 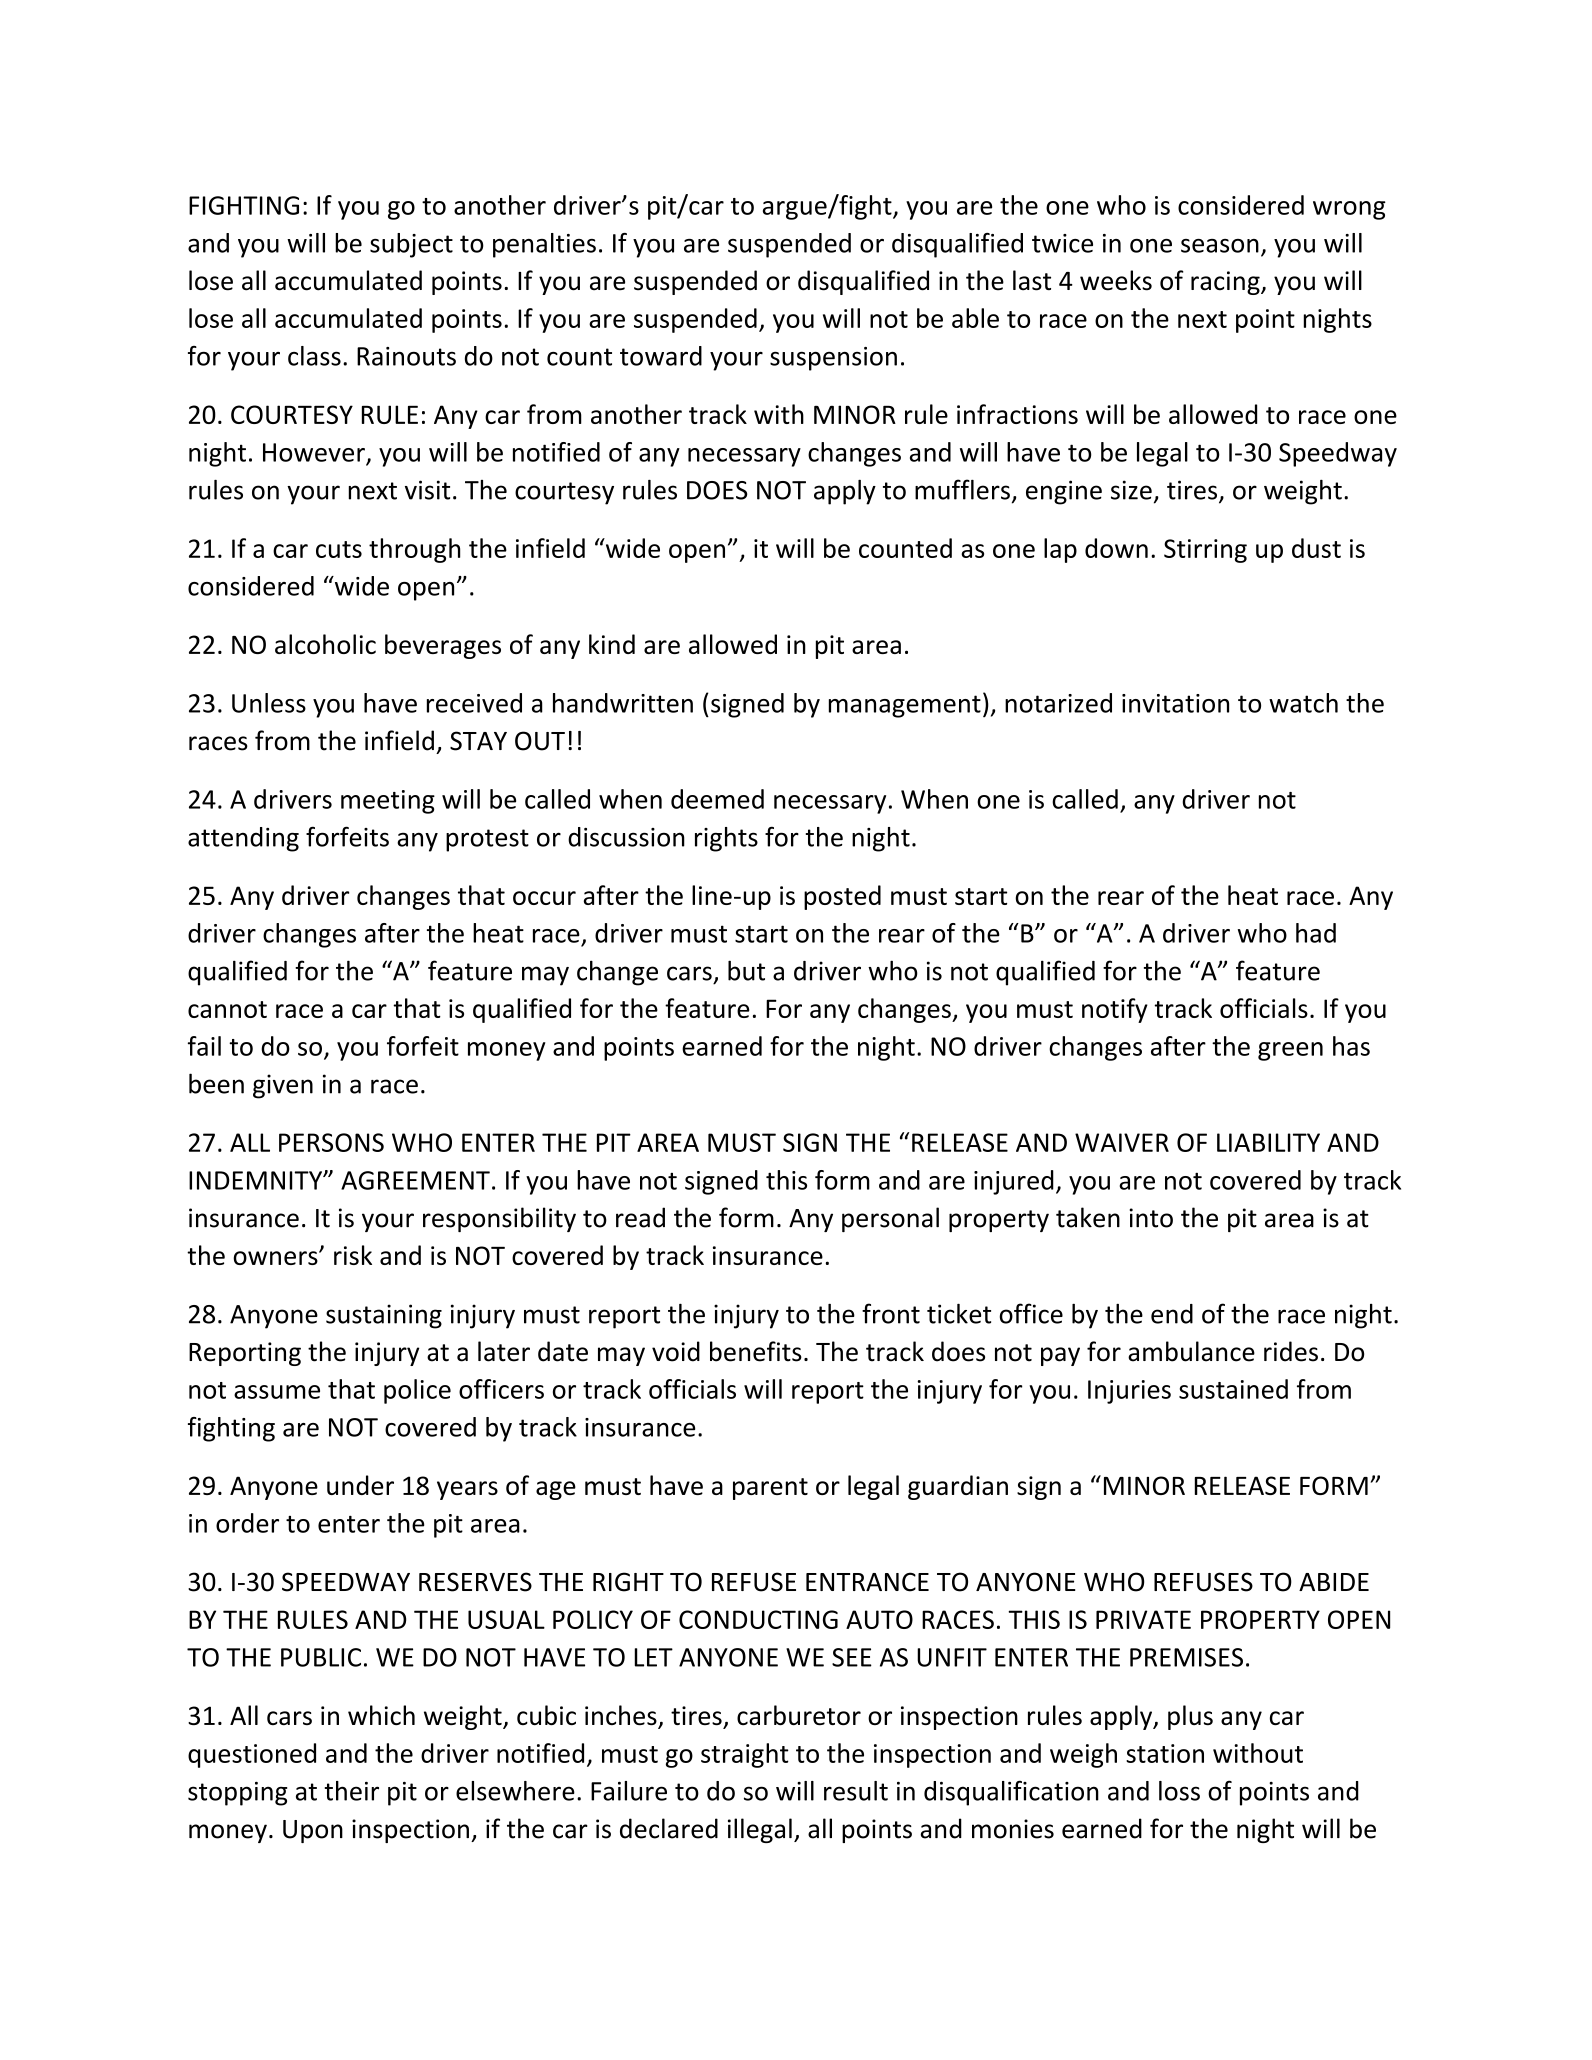 What do you see at coordinates (833, 359) in the screenshot?
I see `suspension` at bounding box center [833, 359].
